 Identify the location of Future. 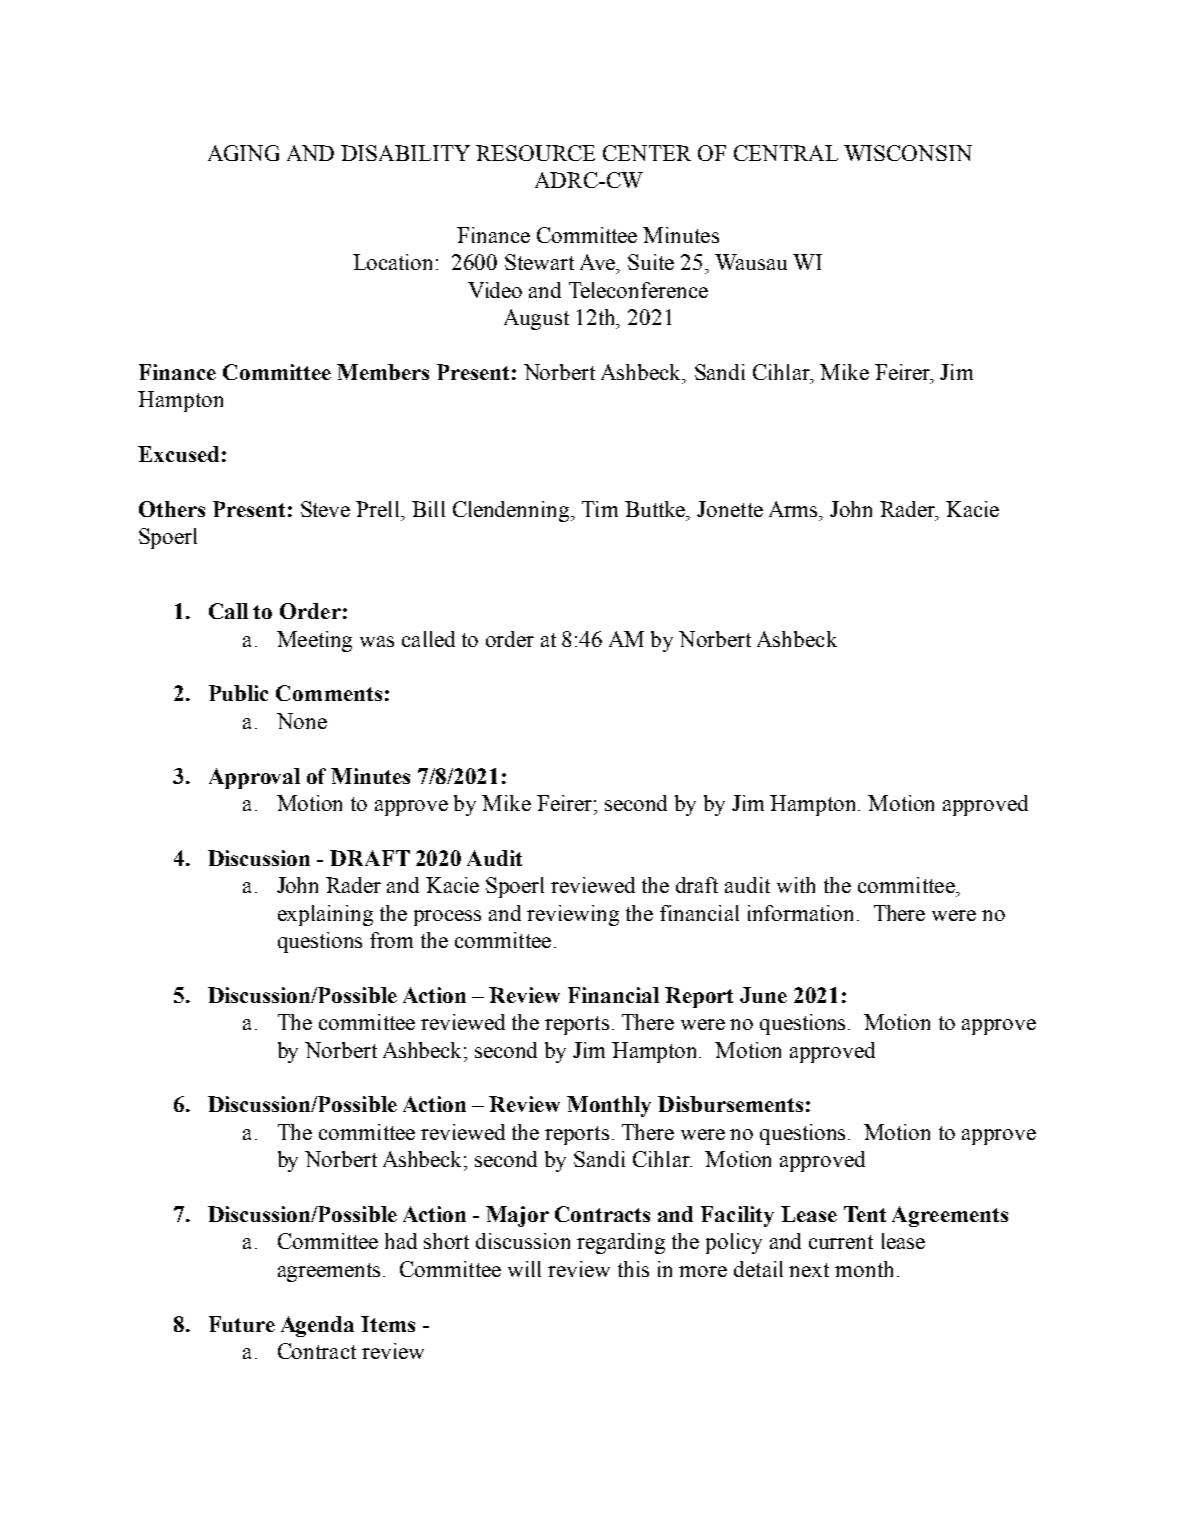
(242, 1324).
